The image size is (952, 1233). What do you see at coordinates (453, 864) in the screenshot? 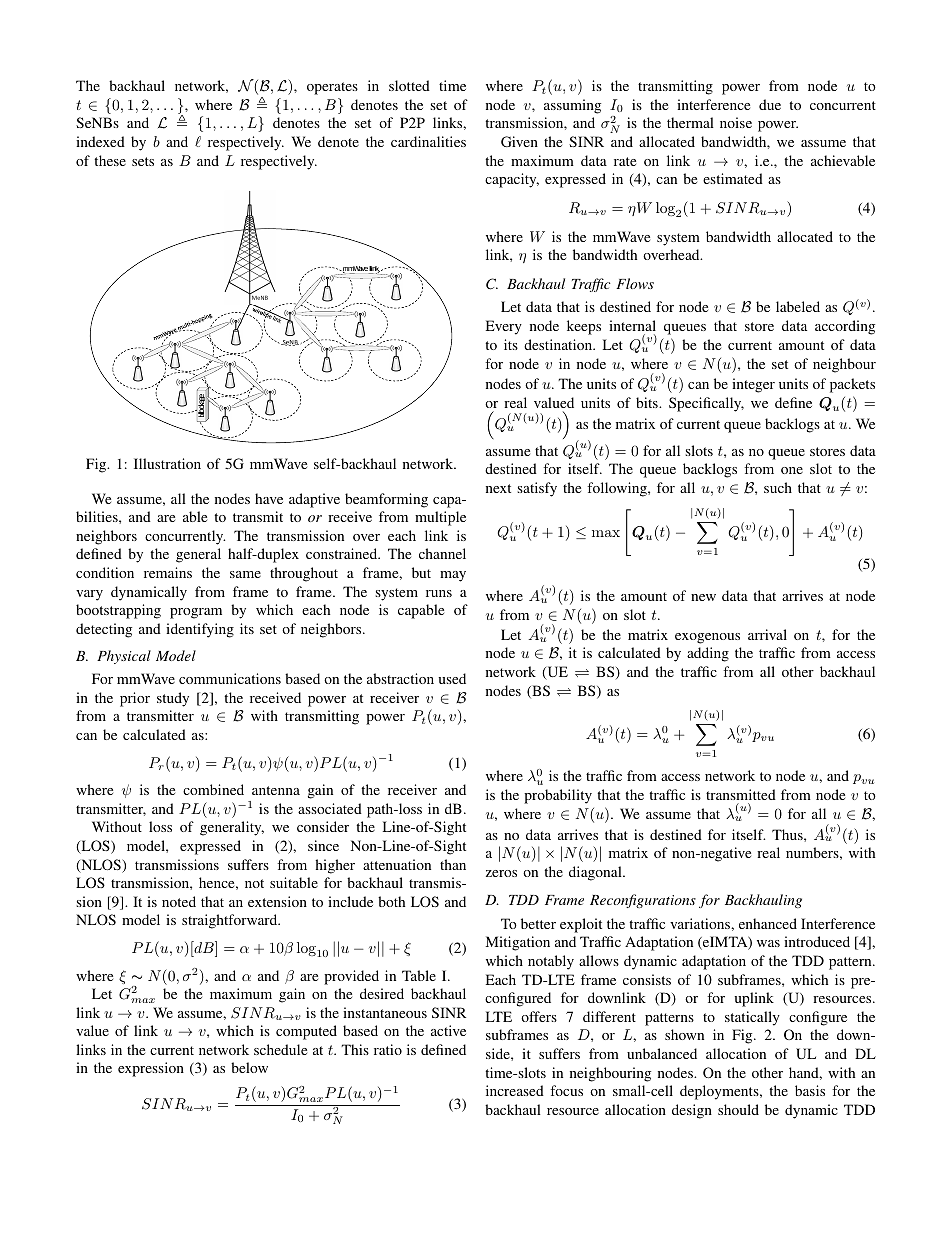
I see `than` at bounding box center [453, 864].
